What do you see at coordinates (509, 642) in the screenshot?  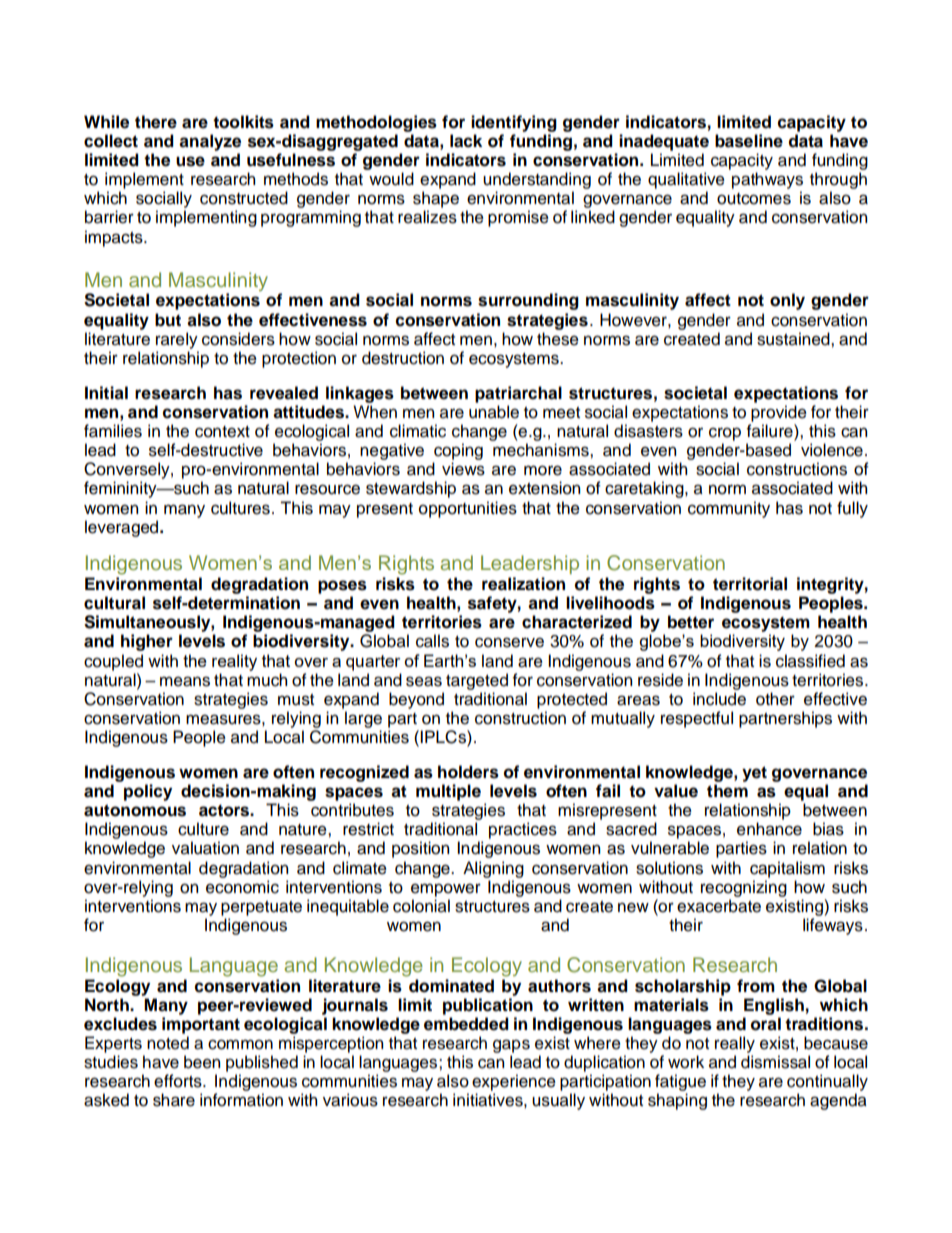 I see `conserve` at bounding box center [509, 642].
